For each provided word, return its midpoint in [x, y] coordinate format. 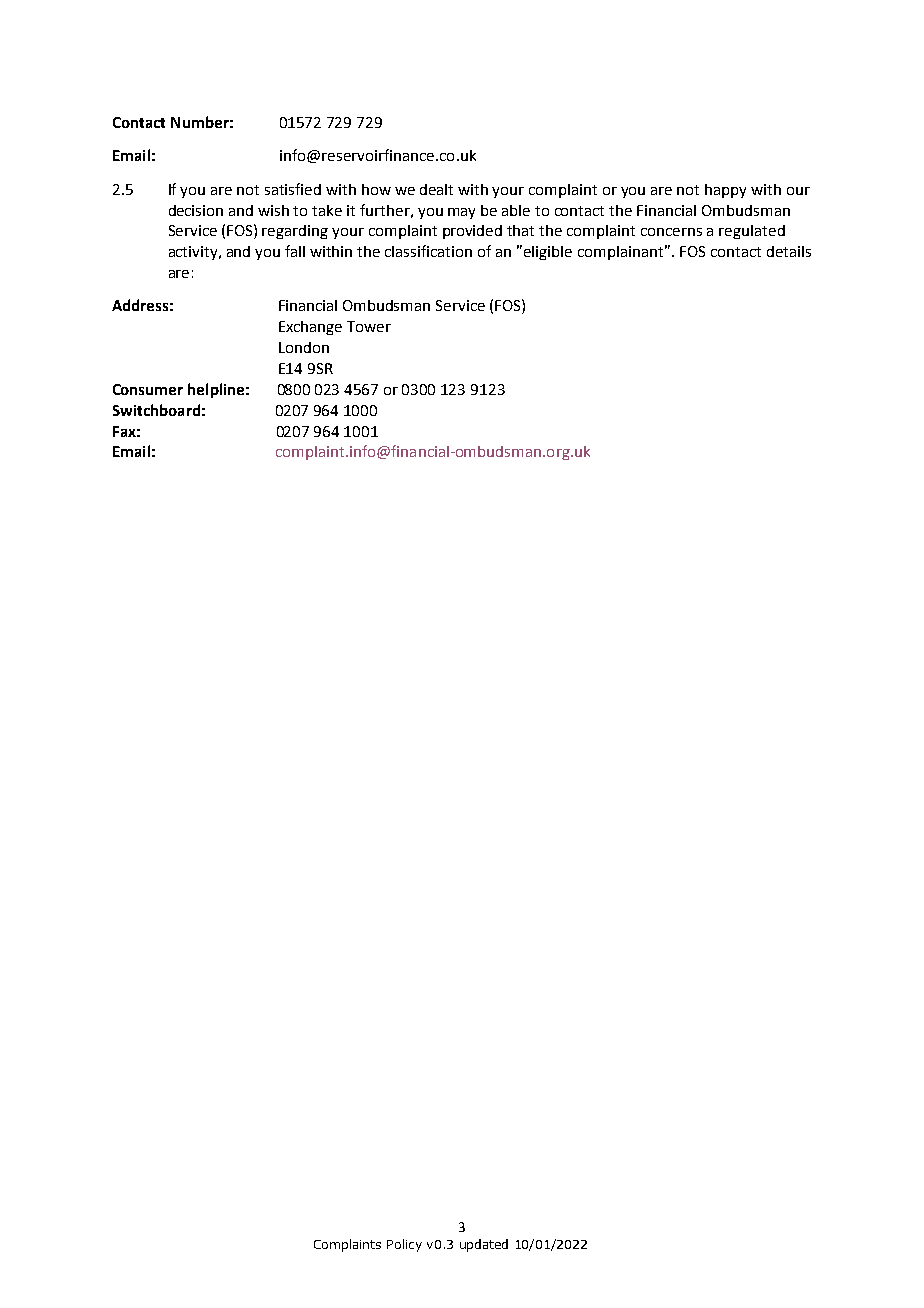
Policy [404, 1245]
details [789, 251]
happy [725, 191]
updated [484, 1245]
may [461, 213]
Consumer [148, 389]
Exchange [310, 328]
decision [196, 210]
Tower [369, 326]
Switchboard [156, 410]
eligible [548, 253]
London [304, 347]
